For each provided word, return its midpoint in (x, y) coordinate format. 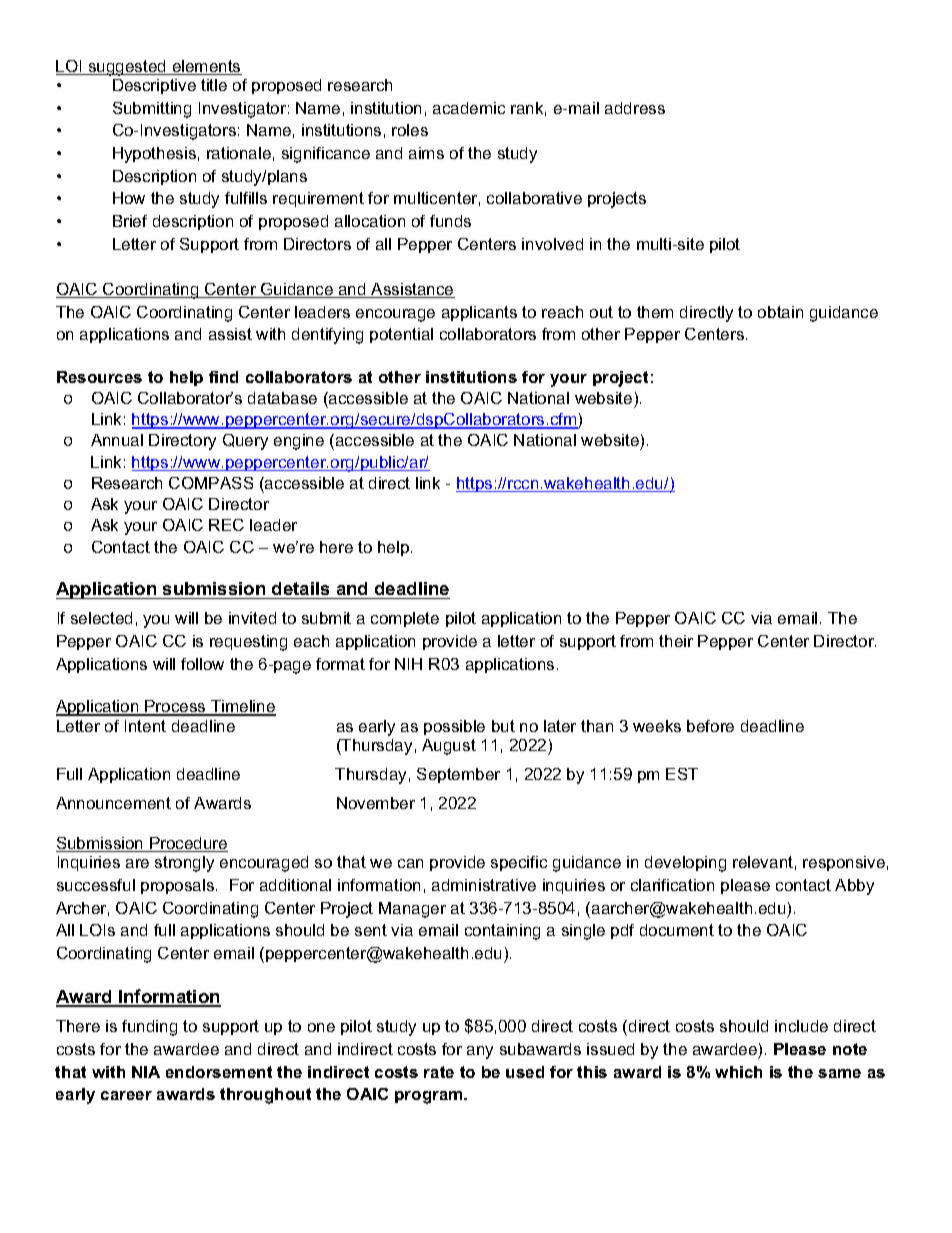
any (480, 1052)
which (738, 1072)
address (635, 108)
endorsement (219, 1072)
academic (469, 108)
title (214, 85)
